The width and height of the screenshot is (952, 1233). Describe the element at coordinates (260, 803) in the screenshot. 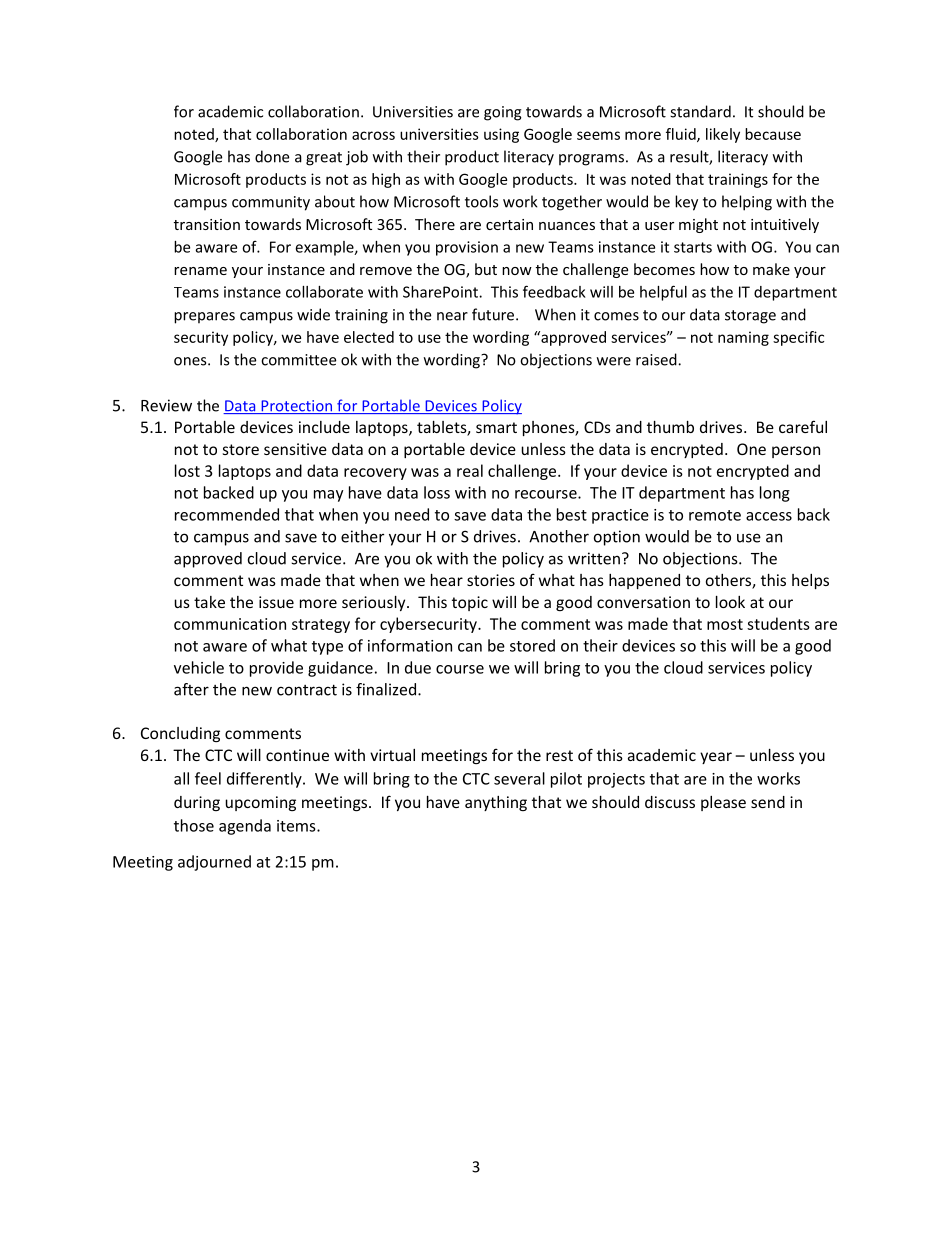

I see `upcoming` at that location.
